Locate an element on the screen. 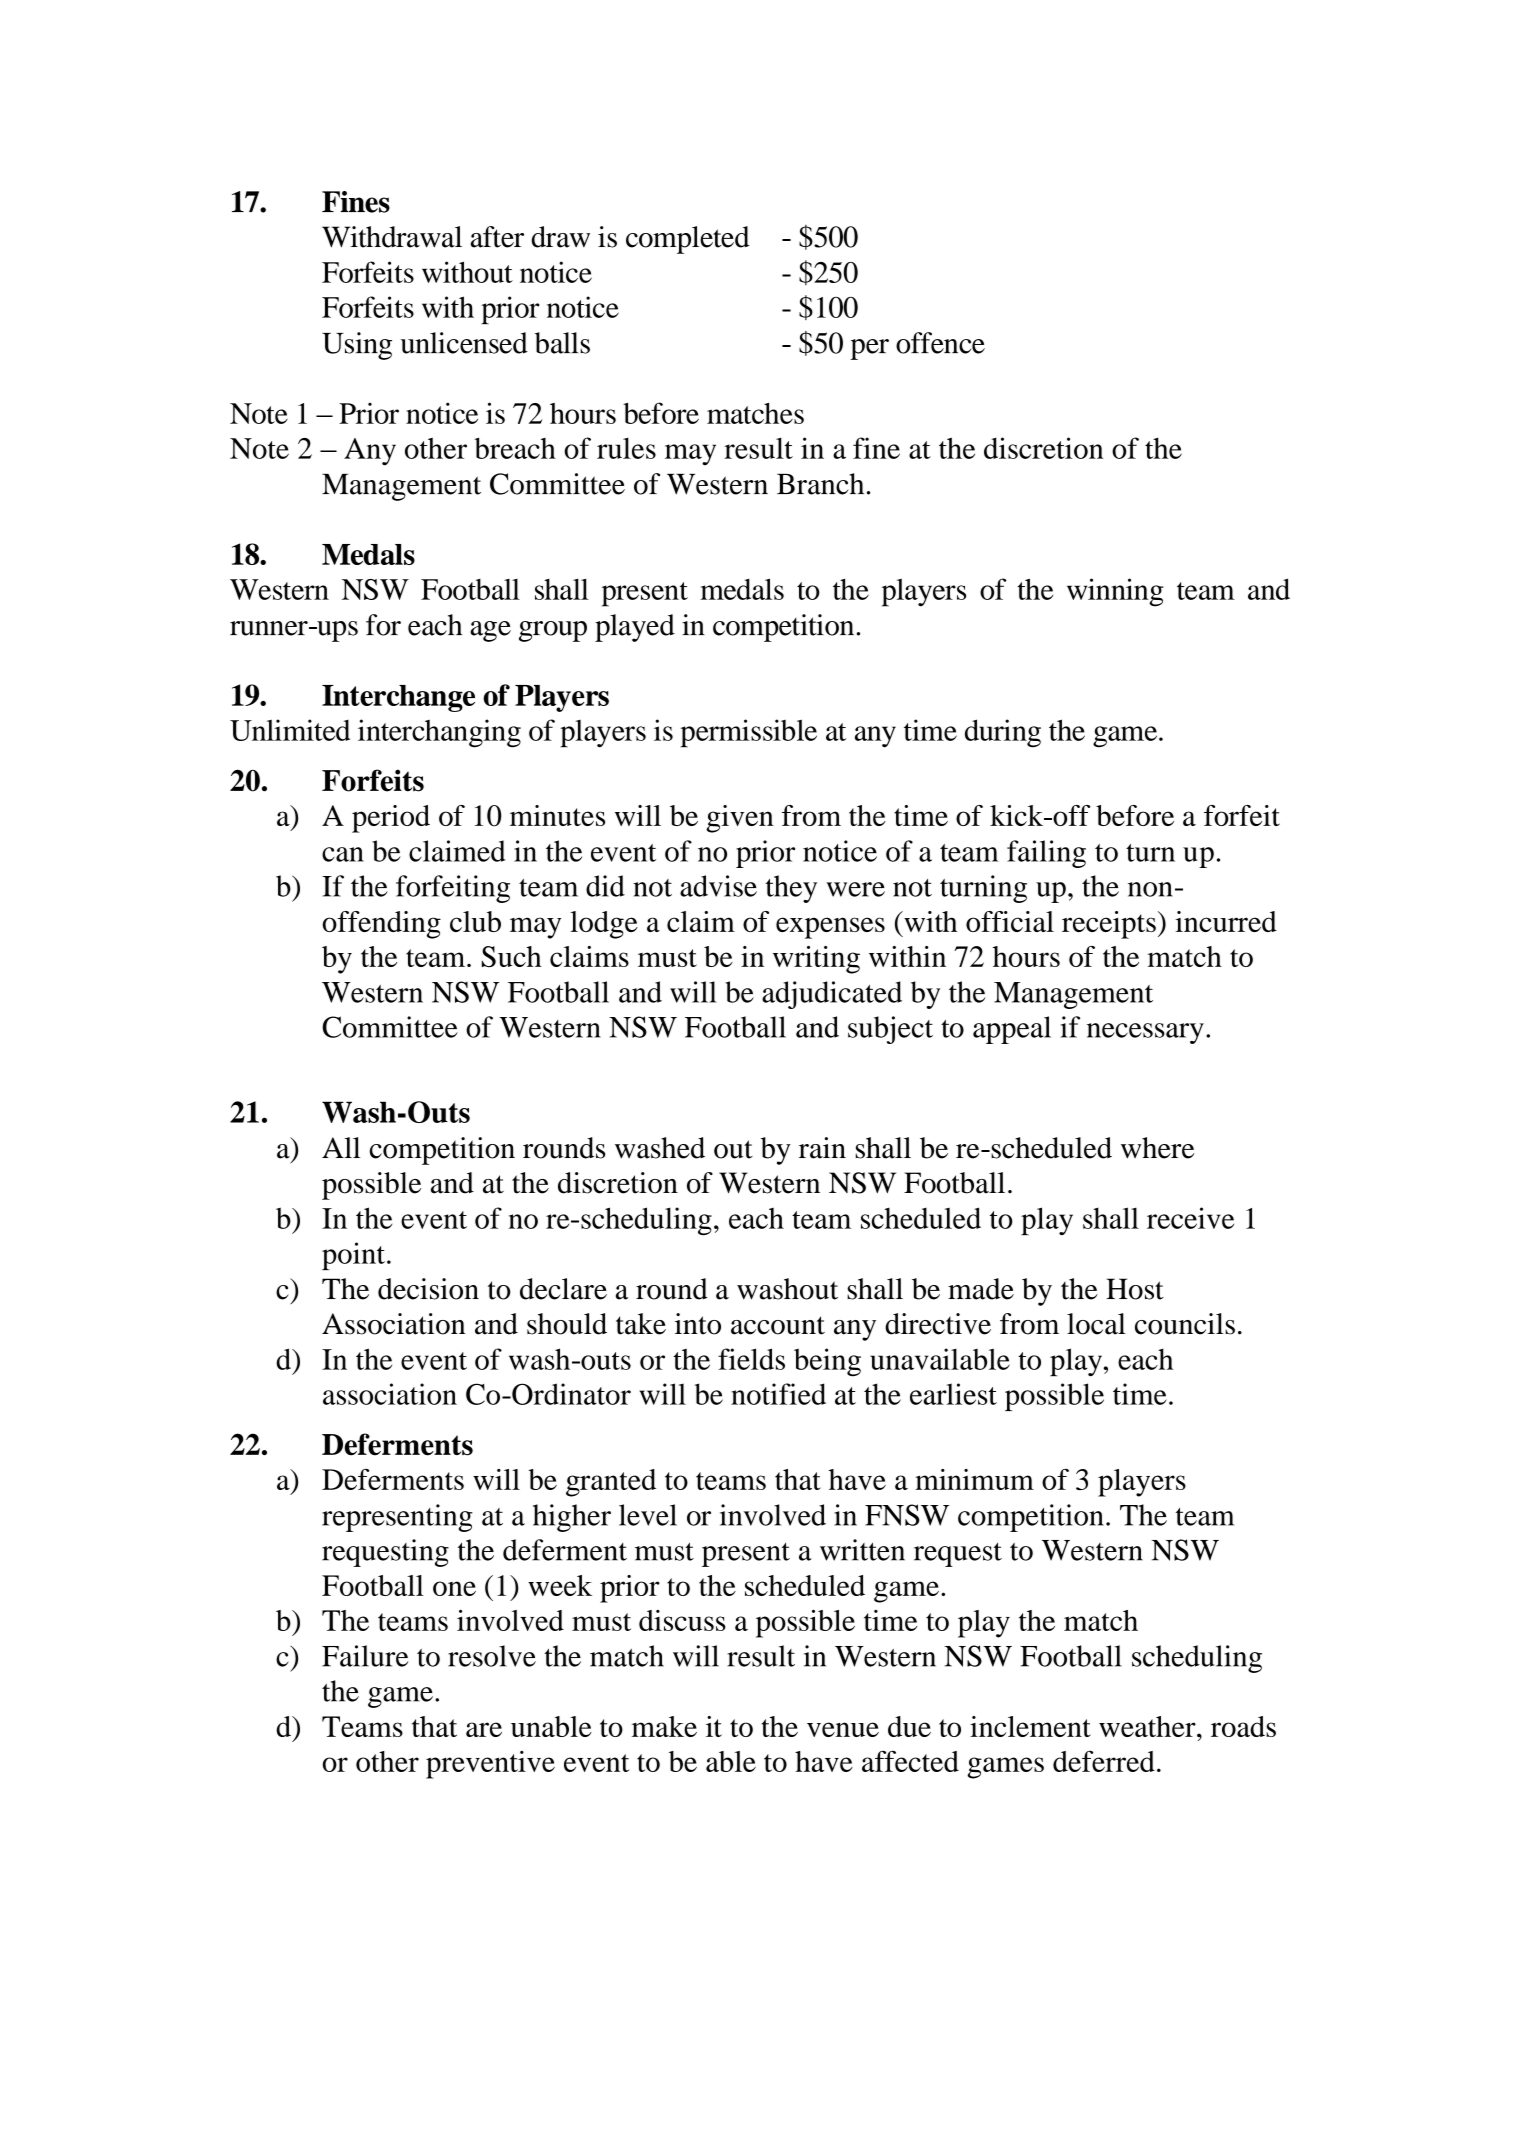  during is located at coordinates (1003, 733).
